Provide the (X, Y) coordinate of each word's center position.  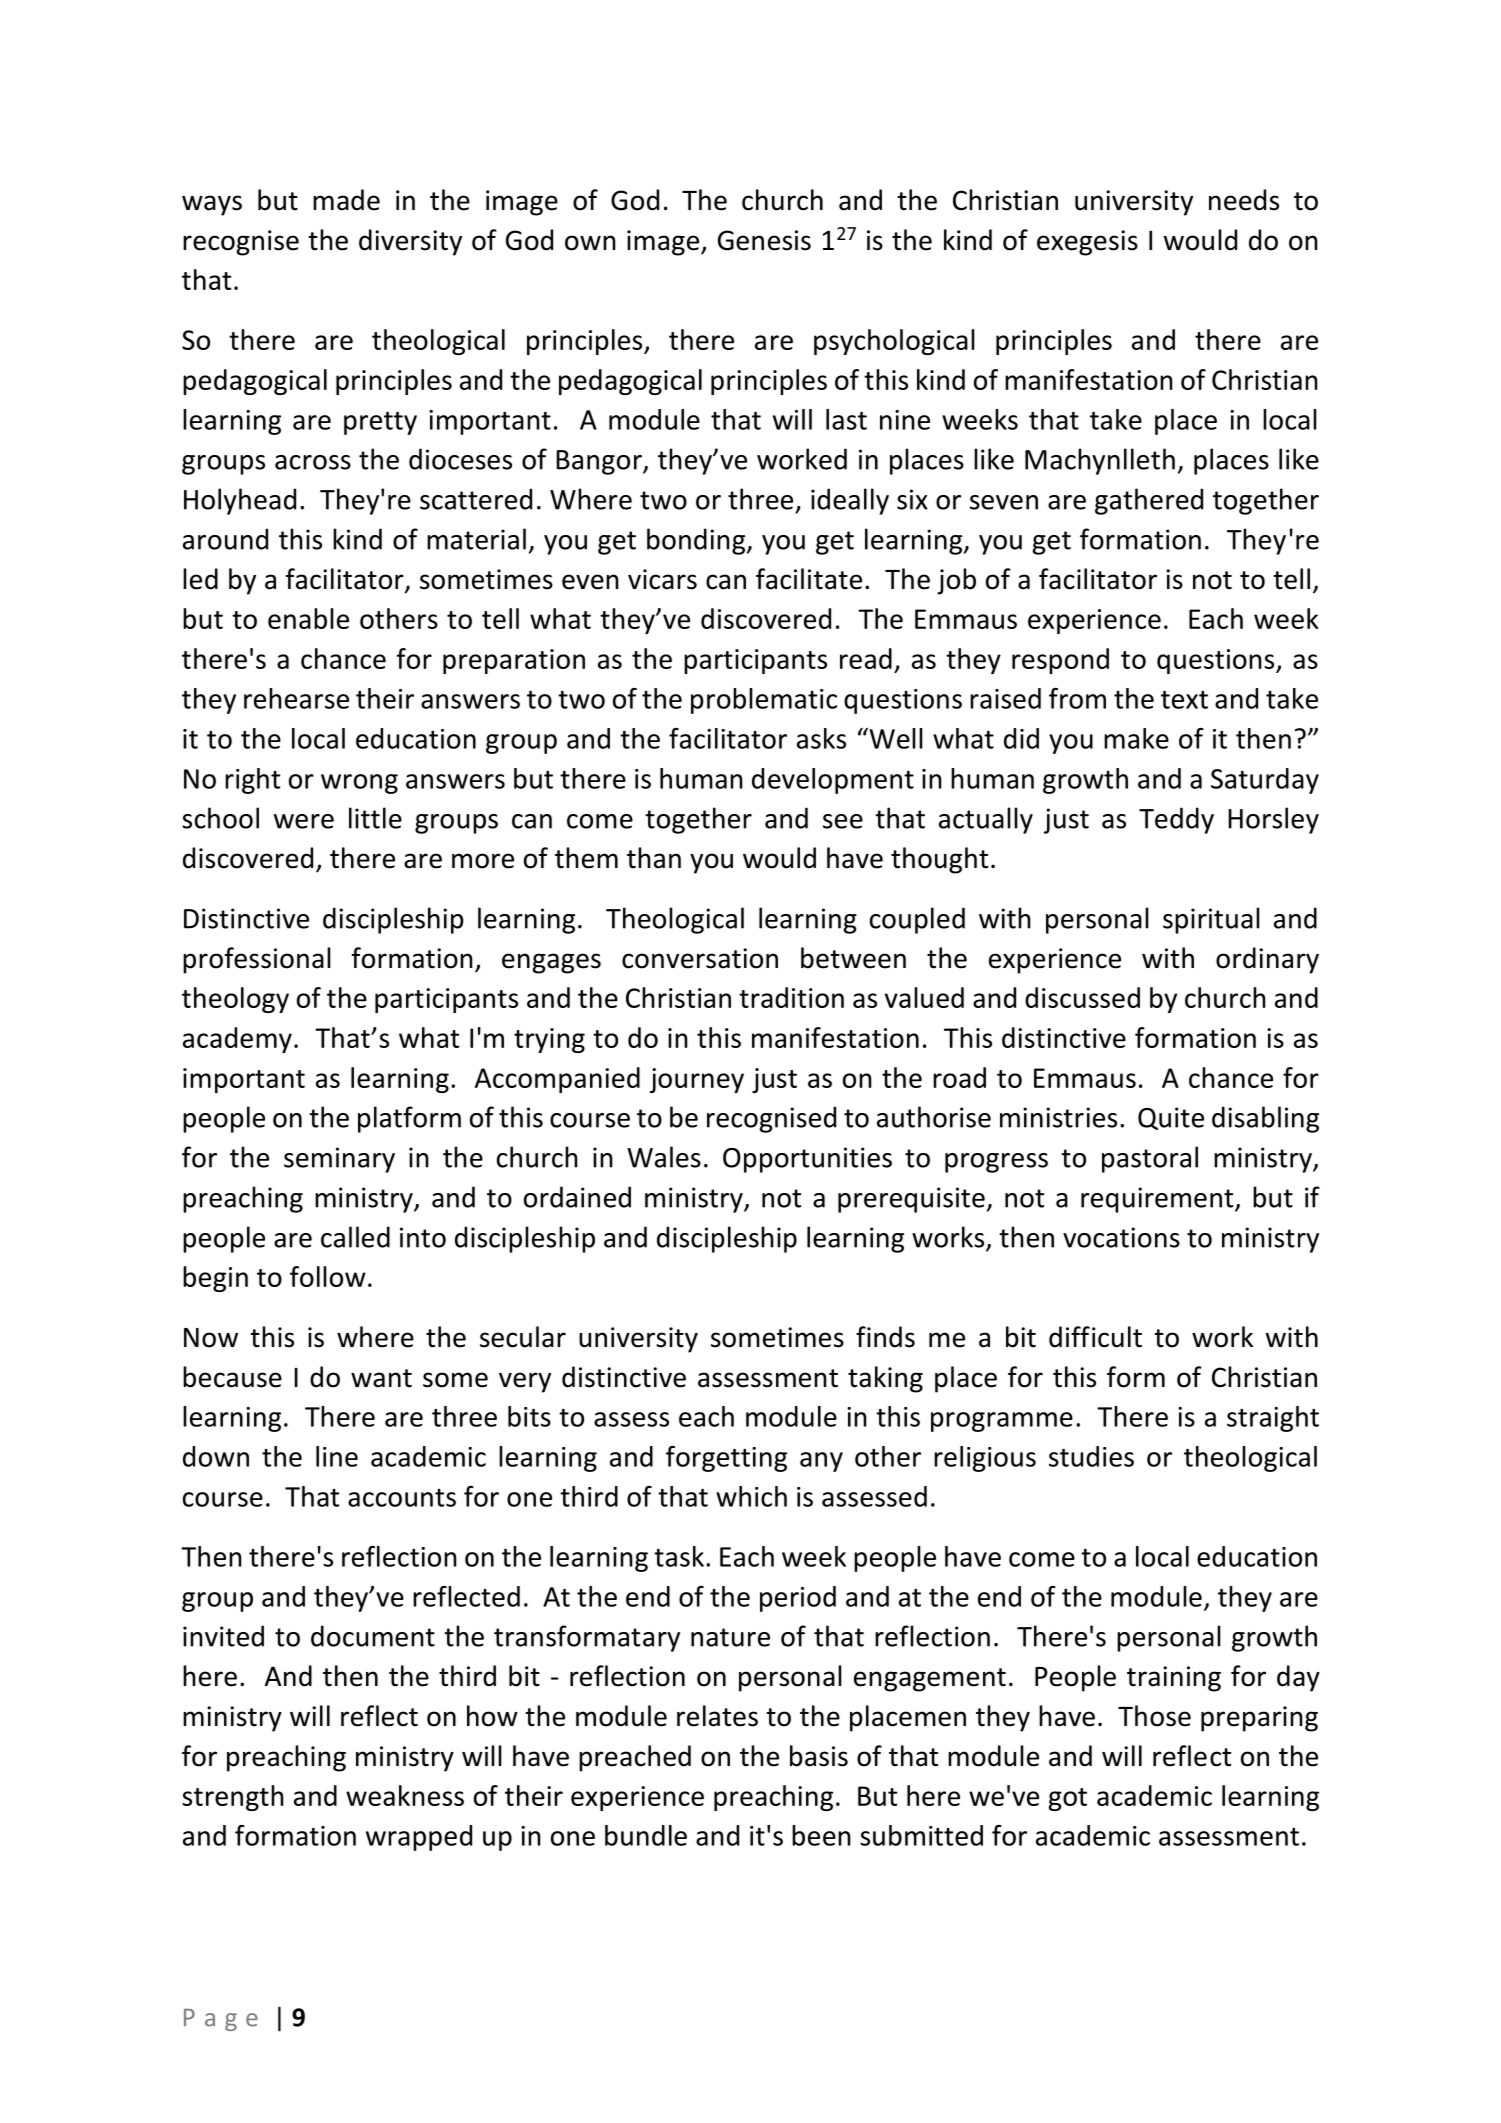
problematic (764, 701)
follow (328, 1276)
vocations (1121, 1237)
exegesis (1087, 243)
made (346, 200)
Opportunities (807, 1160)
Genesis (764, 240)
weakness (405, 1795)
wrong (359, 784)
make (1136, 738)
